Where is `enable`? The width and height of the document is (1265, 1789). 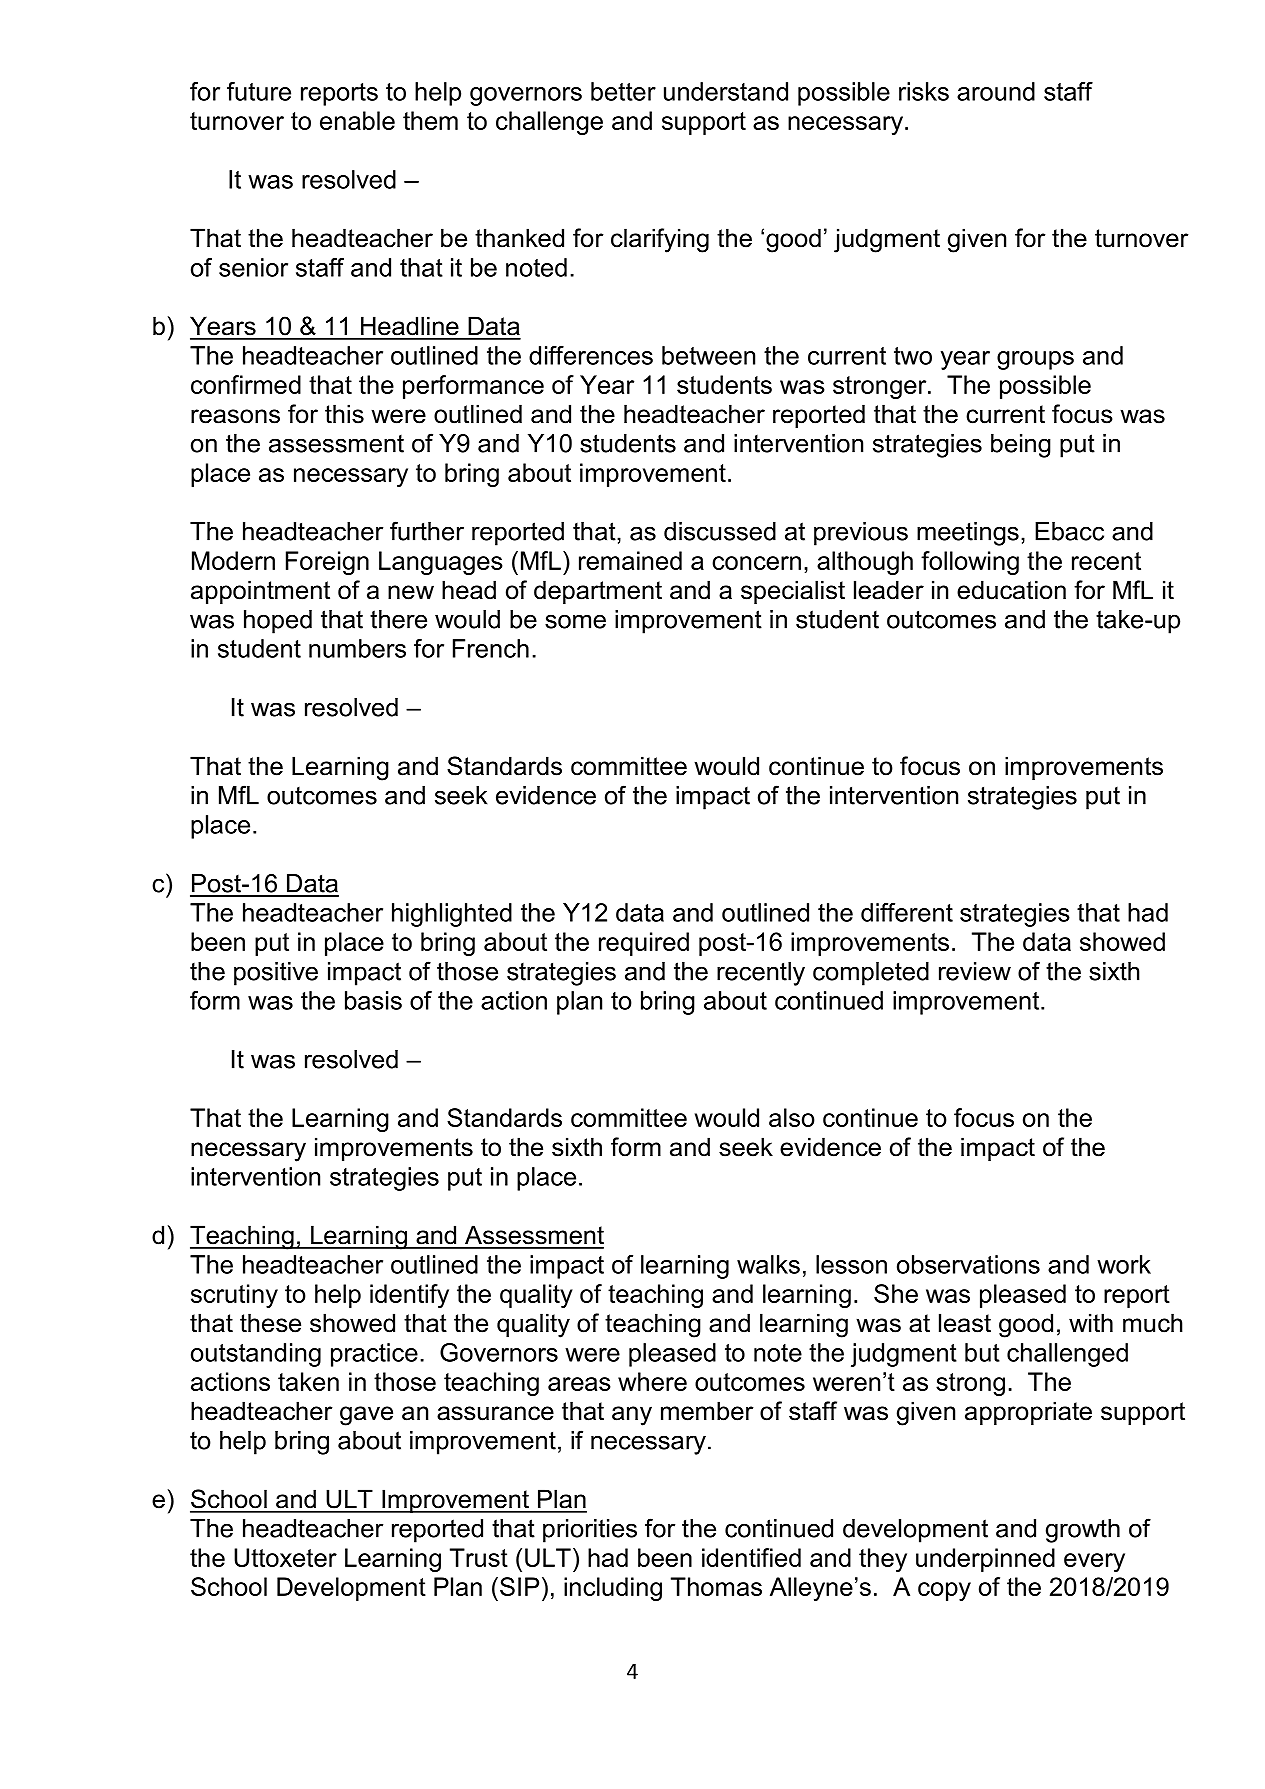 enable is located at coordinates (357, 120).
